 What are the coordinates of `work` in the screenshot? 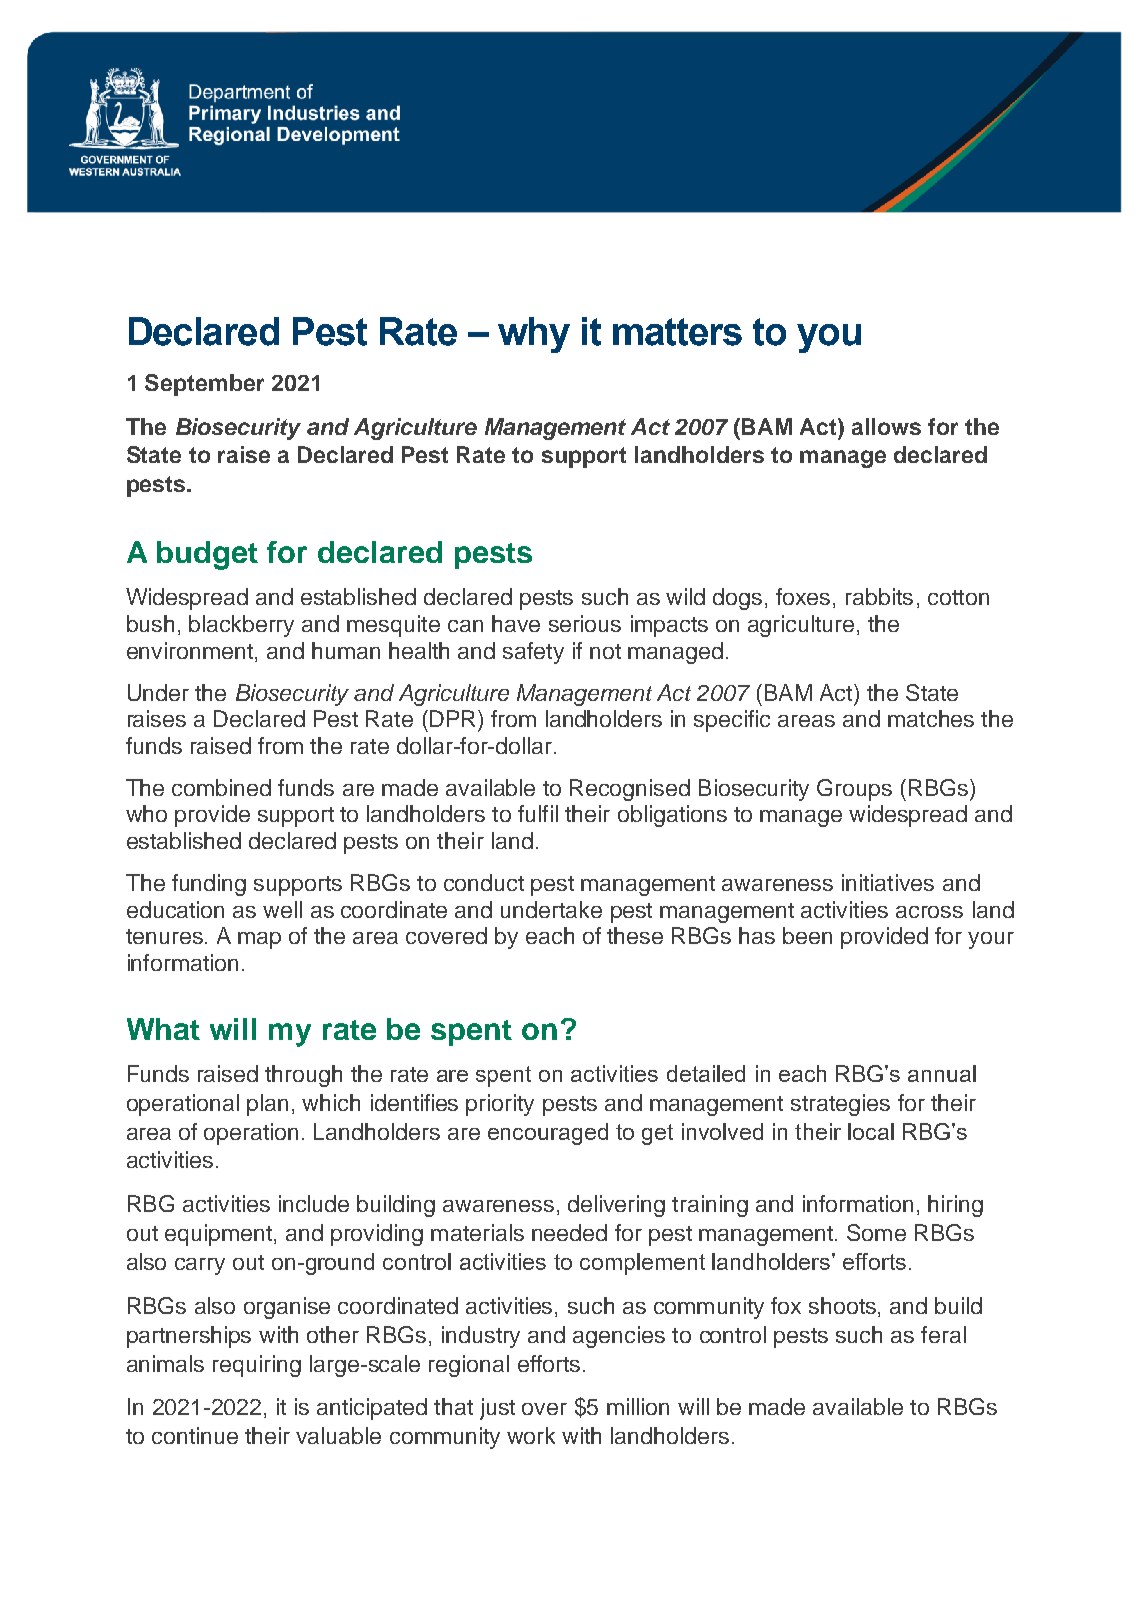 It's located at (531, 1435).
